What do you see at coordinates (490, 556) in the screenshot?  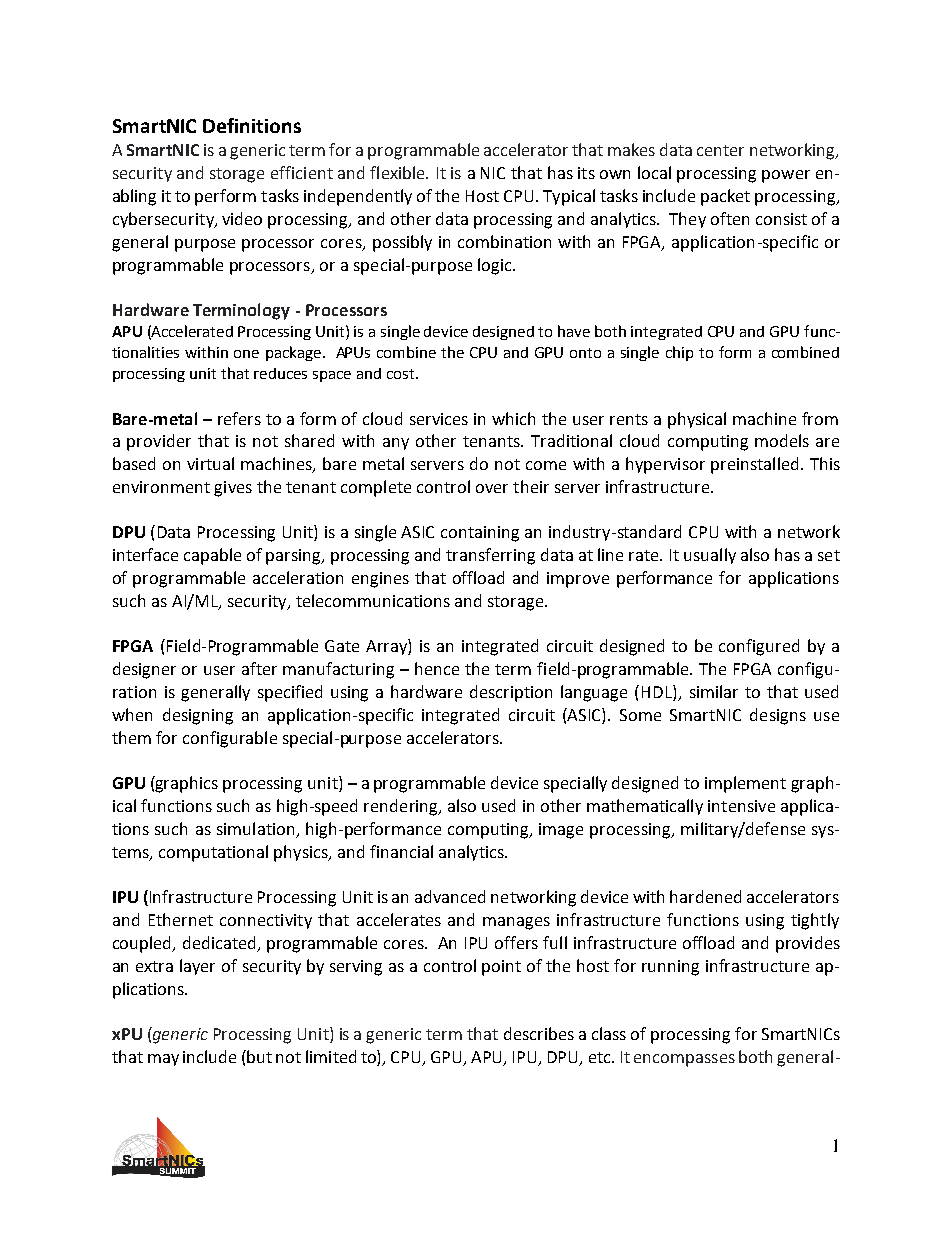 I see `transferring` at bounding box center [490, 556].
